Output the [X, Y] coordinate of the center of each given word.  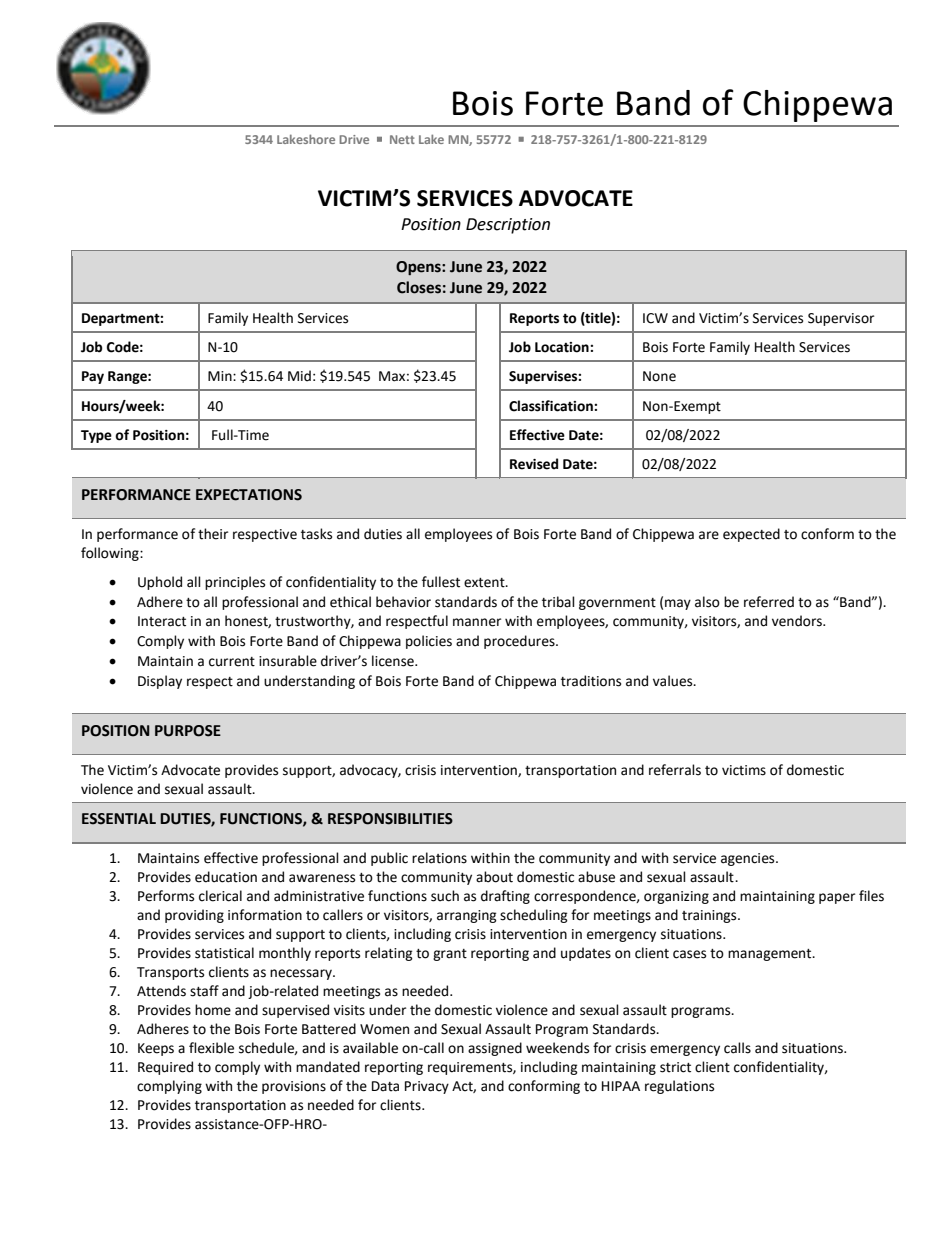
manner [477, 622]
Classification [552, 406]
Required [165, 1068]
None [659, 376]
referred [769, 602]
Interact [162, 621]
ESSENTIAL [119, 819]
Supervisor [841, 319]
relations [439, 858]
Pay [93, 377]
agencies [749, 859]
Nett [402, 139]
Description [508, 226]
